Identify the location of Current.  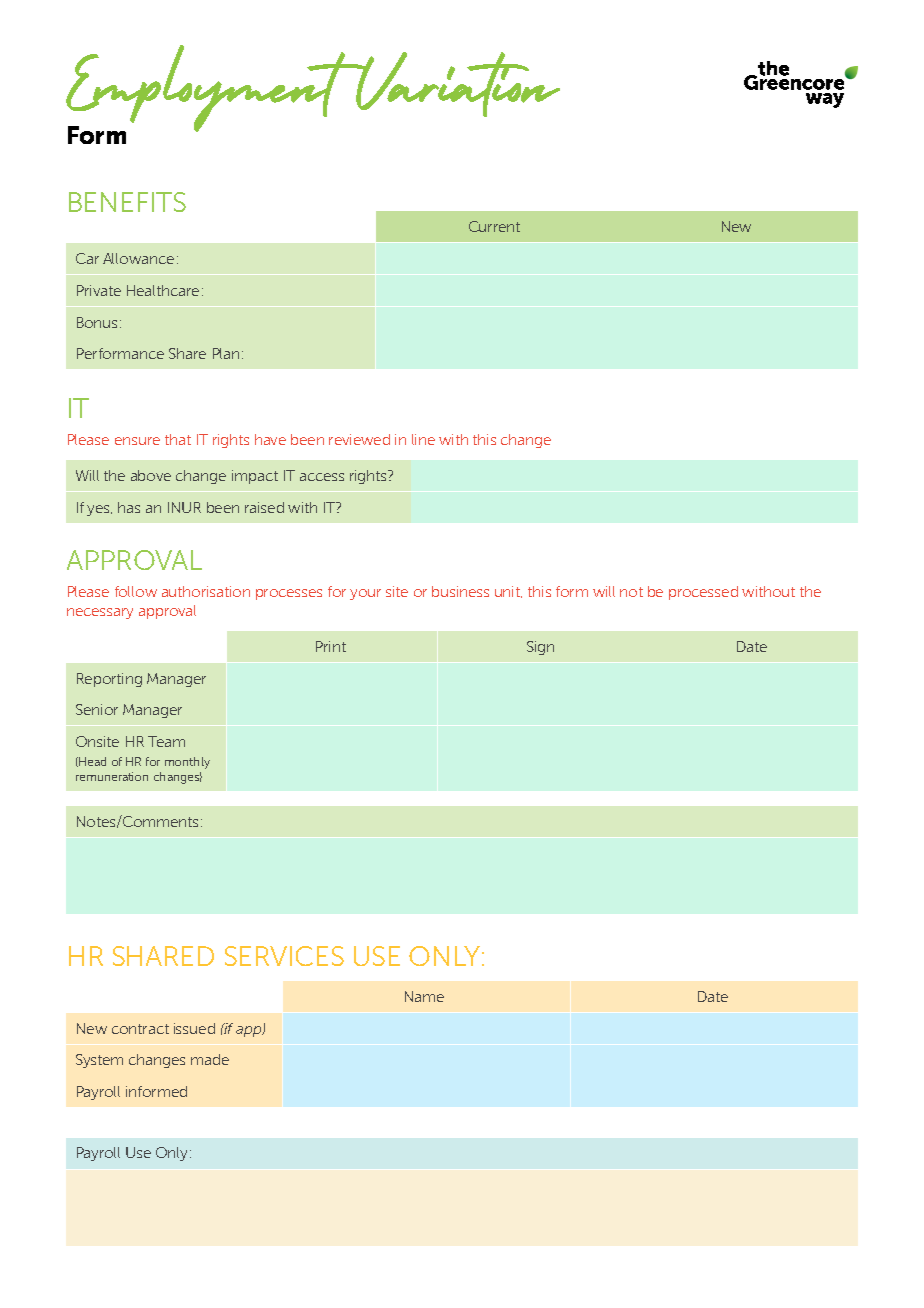
(494, 226).
